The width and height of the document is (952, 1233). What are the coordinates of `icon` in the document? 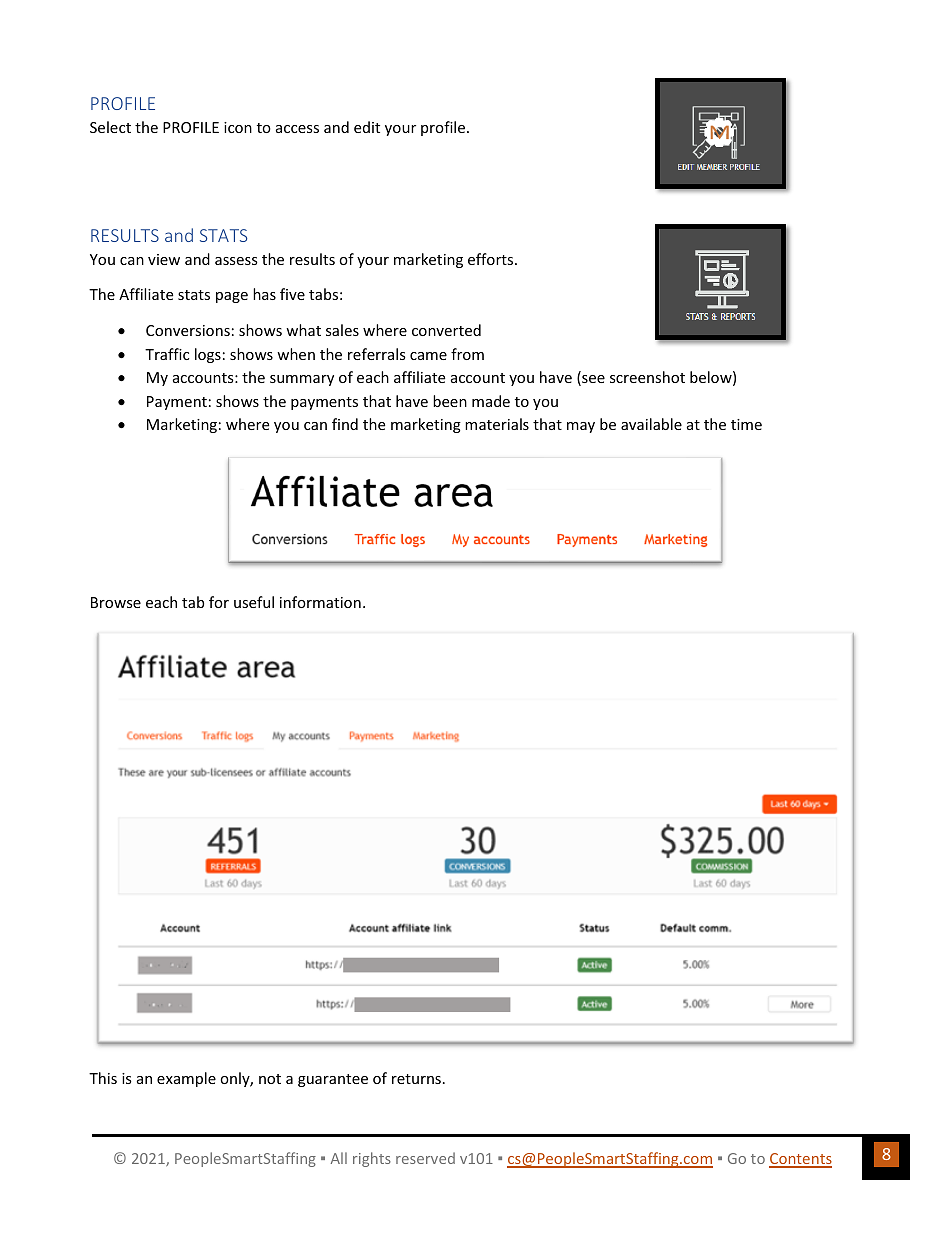 It's located at (238, 127).
